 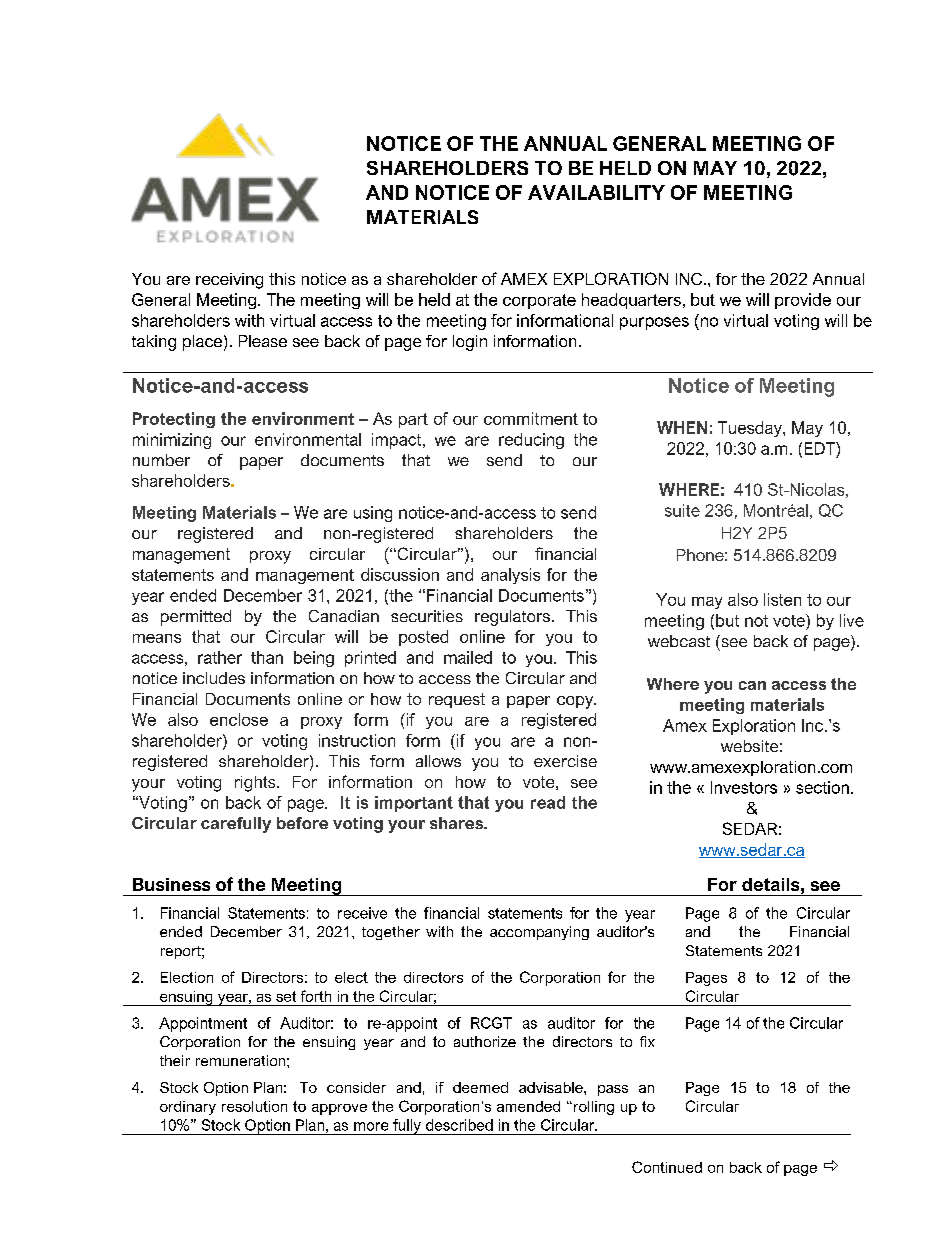 What do you see at coordinates (539, 933) in the image?
I see `accompanying` at bounding box center [539, 933].
